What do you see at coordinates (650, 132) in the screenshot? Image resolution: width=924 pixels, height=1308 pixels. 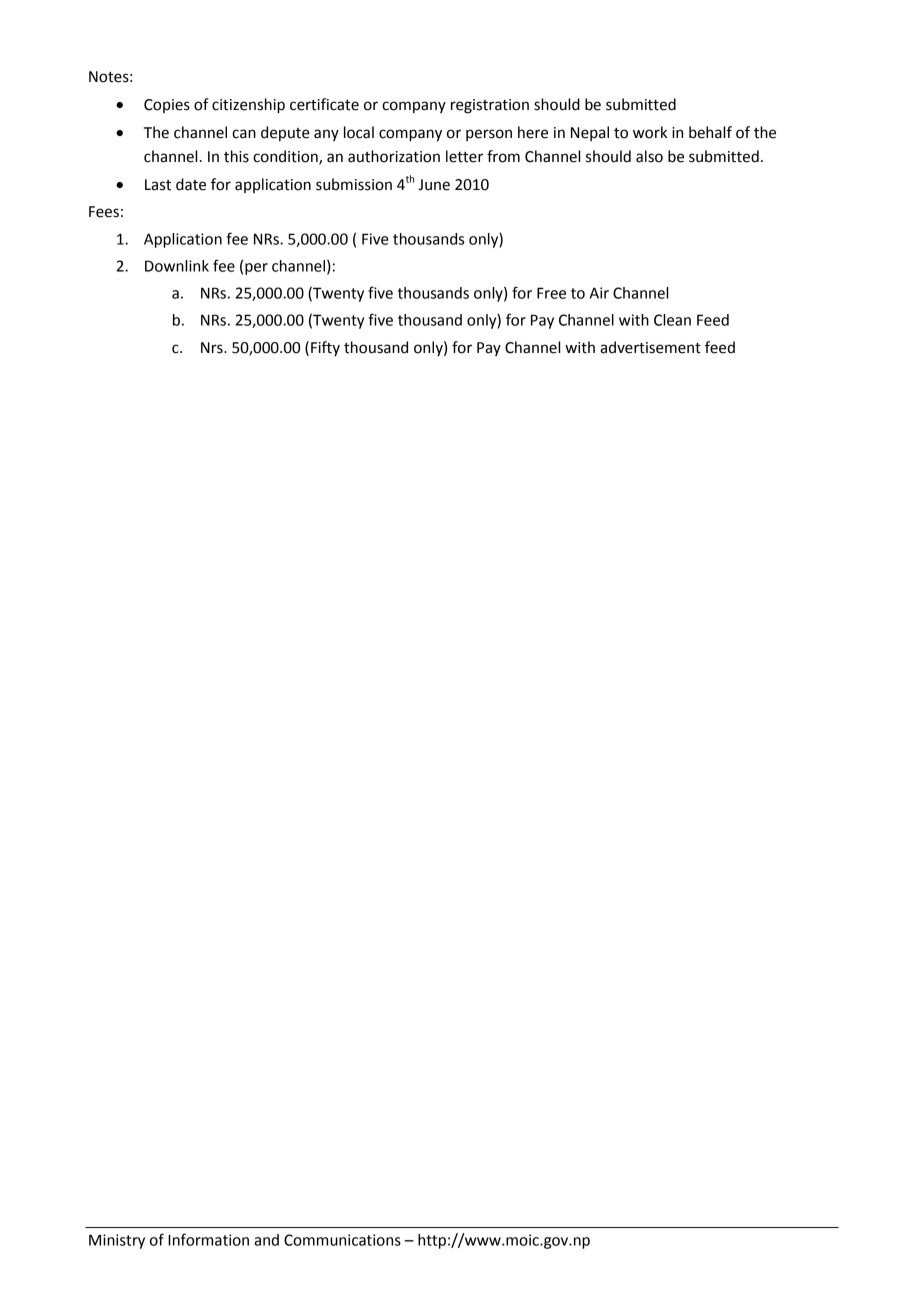 I see `work` at bounding box center [650, 132].
